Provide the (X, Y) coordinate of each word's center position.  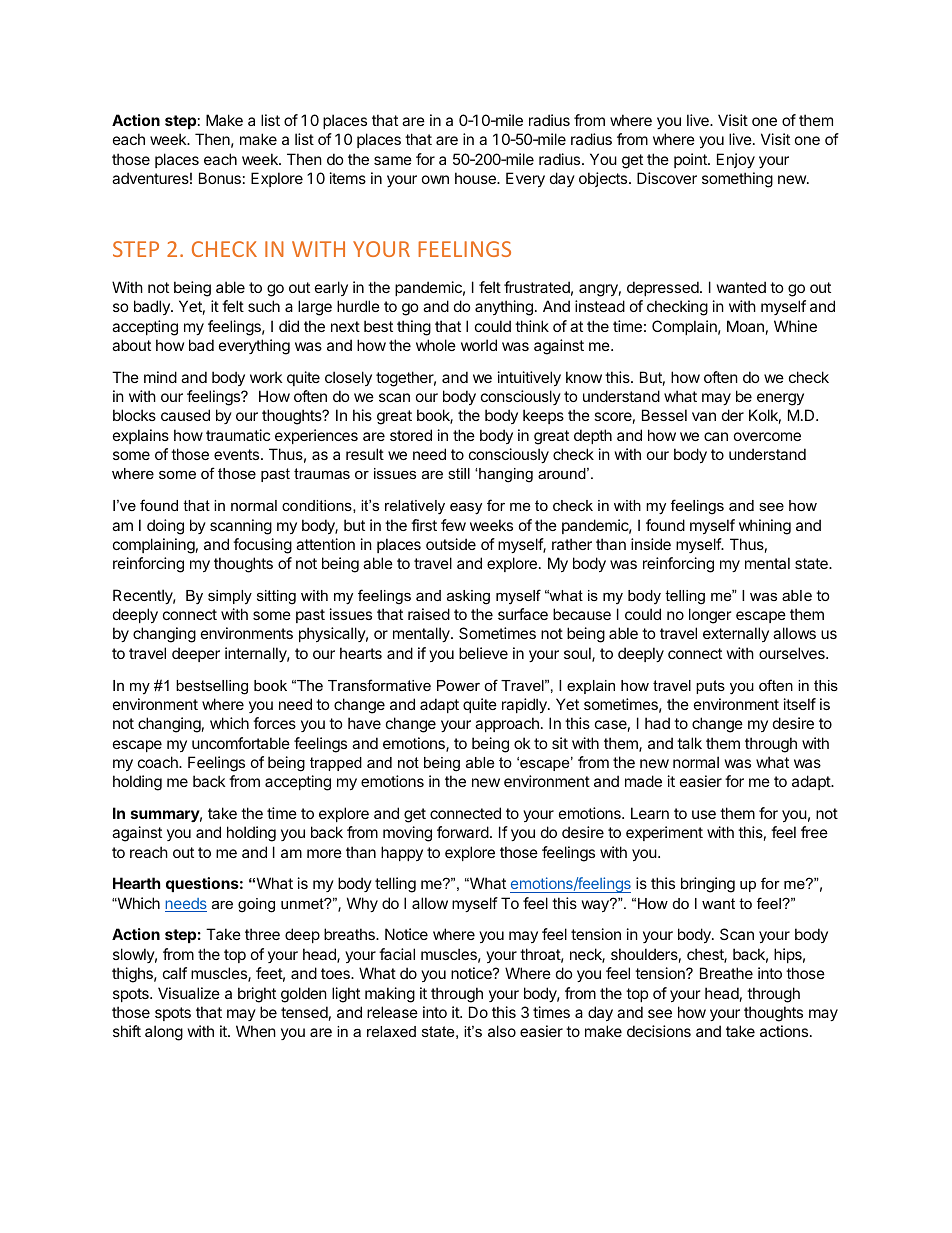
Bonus (220, 178)
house (476, 178)
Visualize (189, 993)
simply (230, 597)
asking (468, 597)
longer (710, 616)
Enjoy (736, 160)
